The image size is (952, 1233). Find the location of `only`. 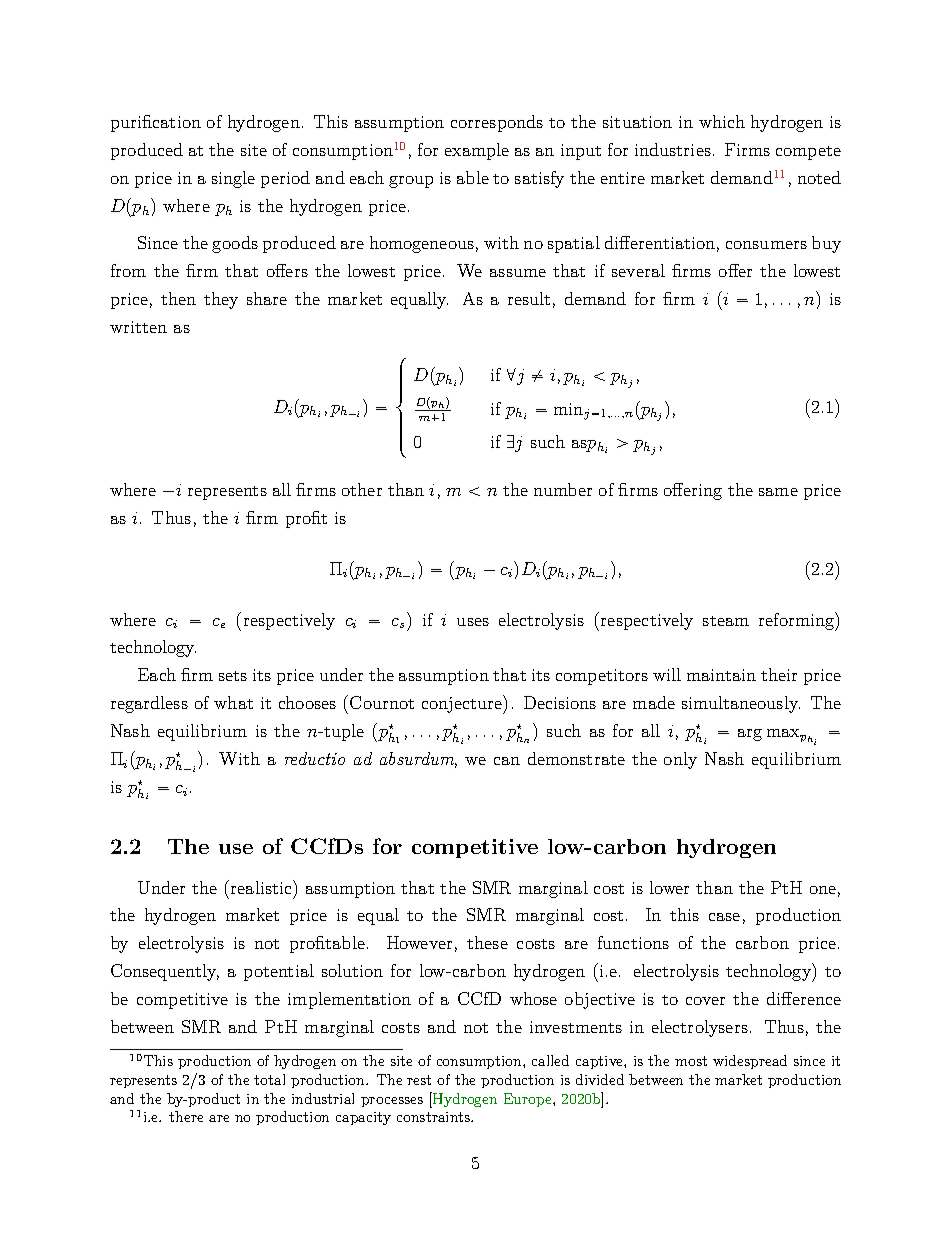

only is located at coordinates (680, 760).
